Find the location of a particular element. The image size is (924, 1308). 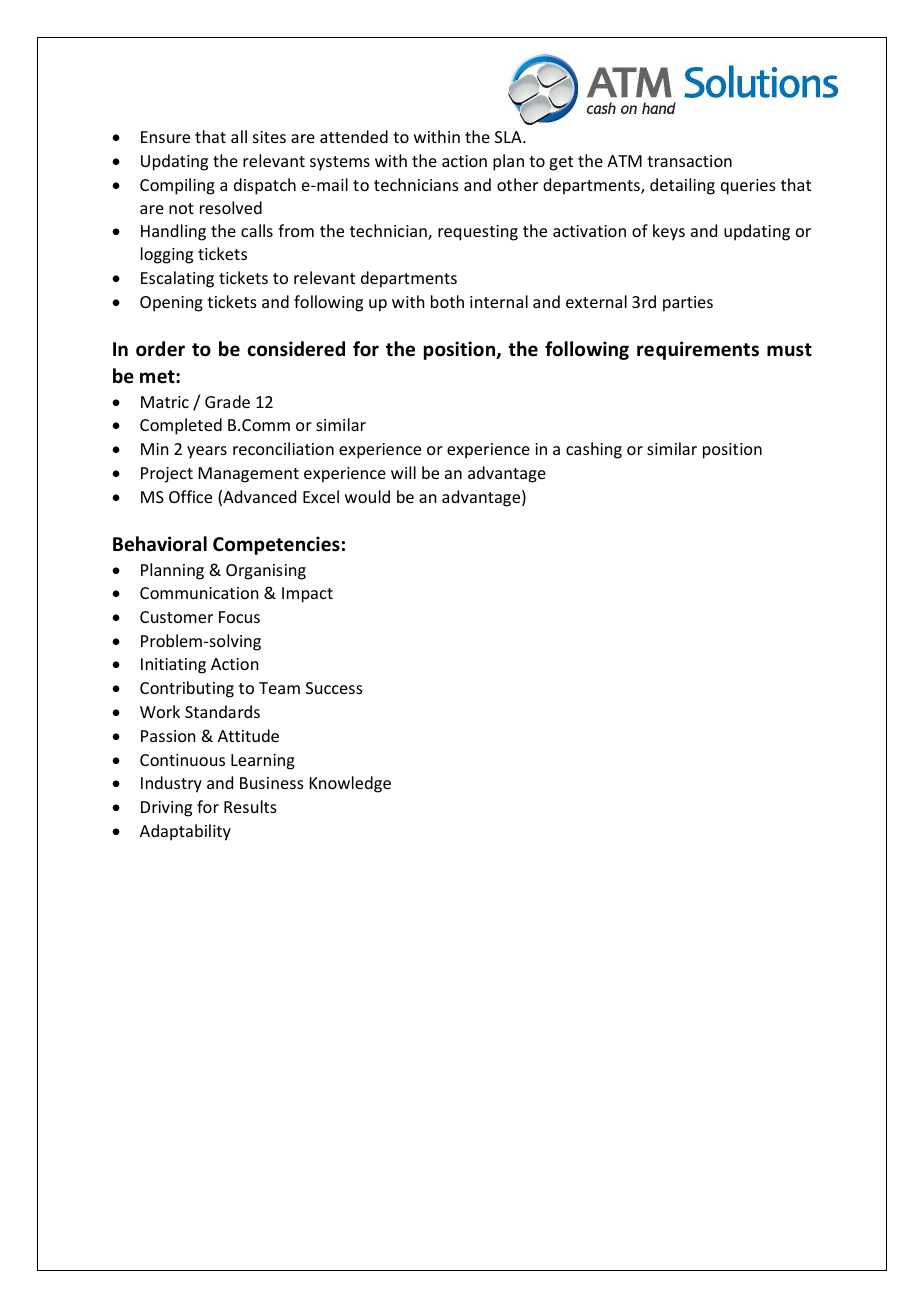

will is located at coordinates (403, 472).
